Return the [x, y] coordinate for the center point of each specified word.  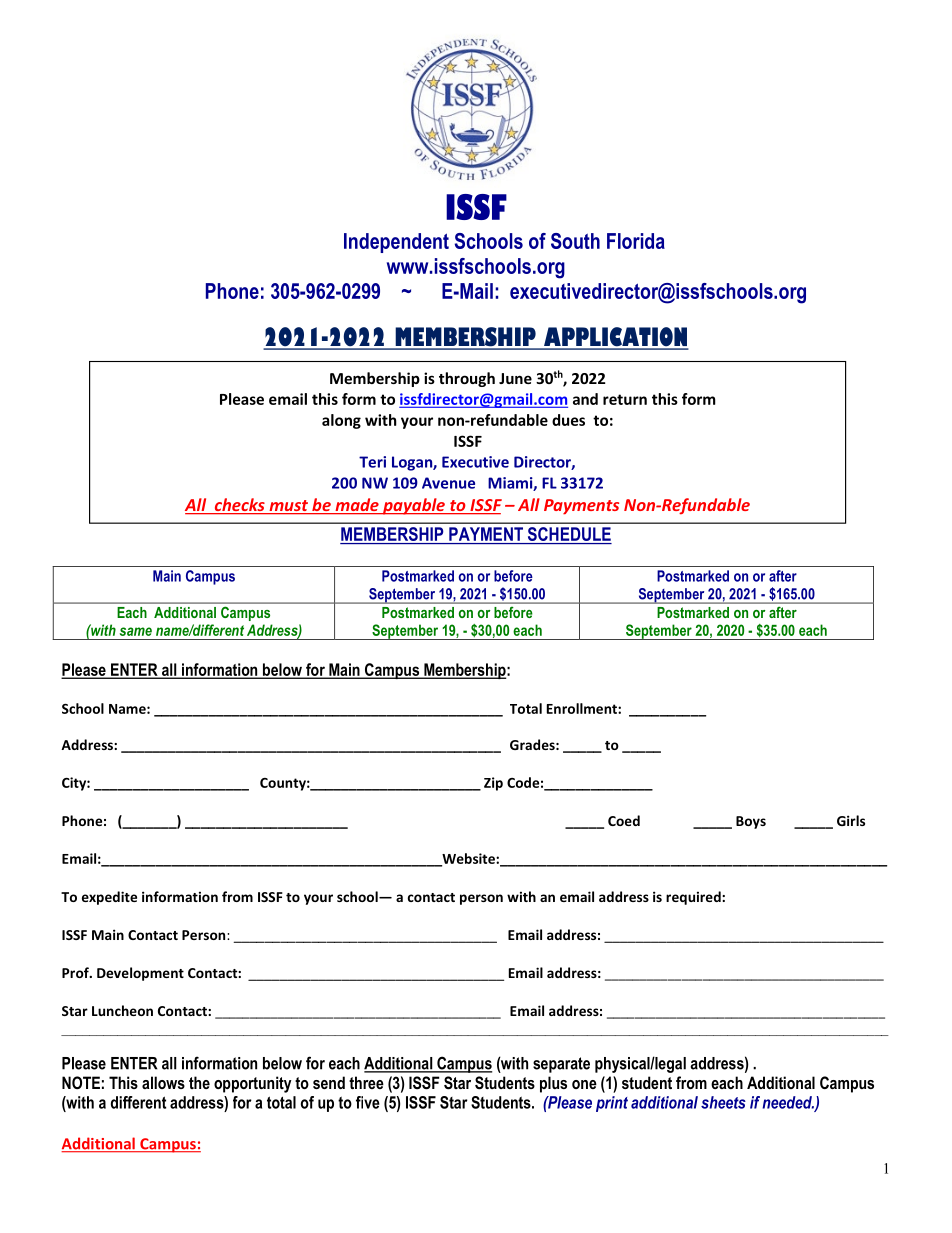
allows [163, 1082]
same [136, 631]
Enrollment [583, 708]
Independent [396, 243]
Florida [636, 241]
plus [553, 1084]
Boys [751, 822]
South [575, 241]
